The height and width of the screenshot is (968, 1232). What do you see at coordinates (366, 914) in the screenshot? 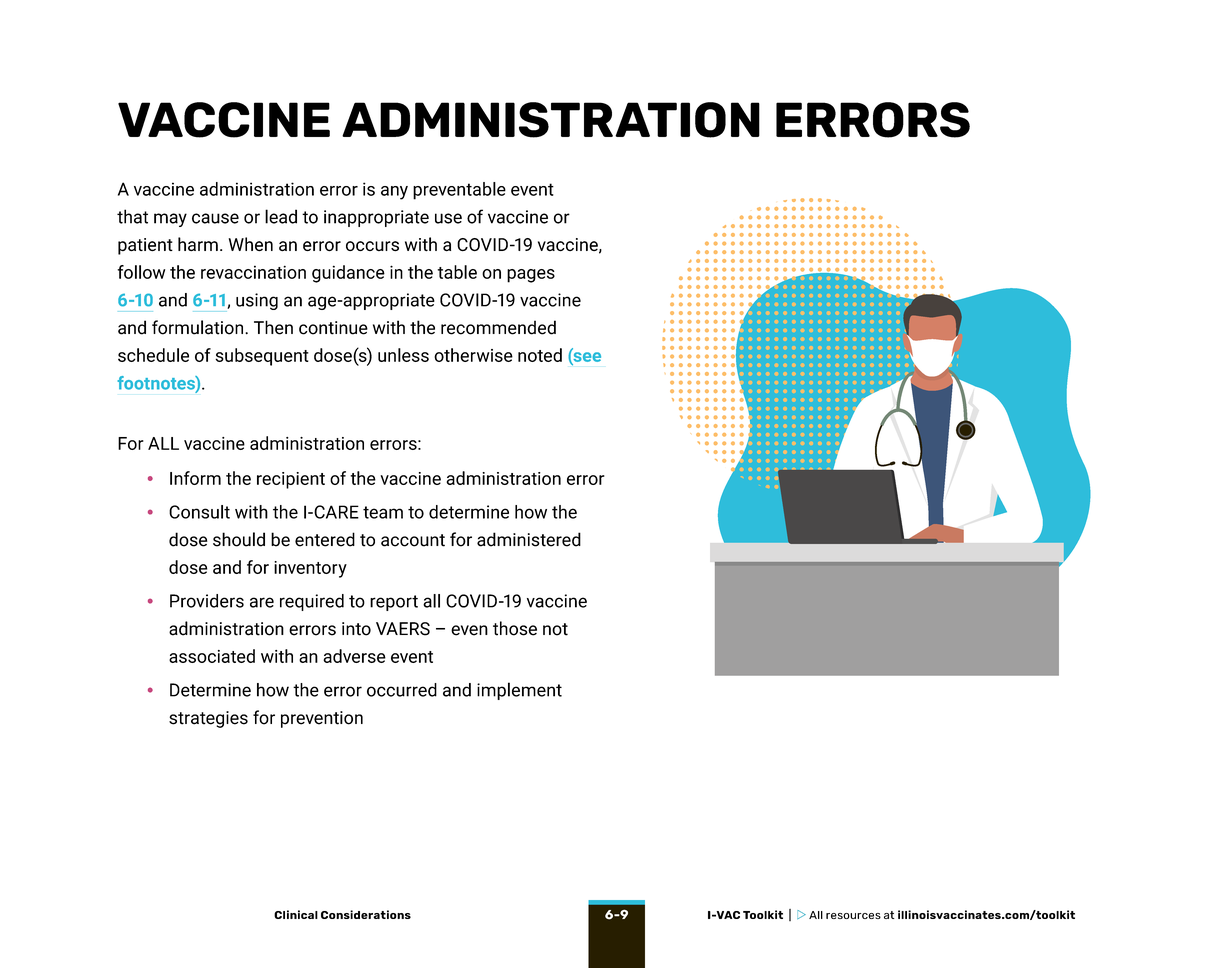
I see `Considerations` at bounding box center [366, 914].
